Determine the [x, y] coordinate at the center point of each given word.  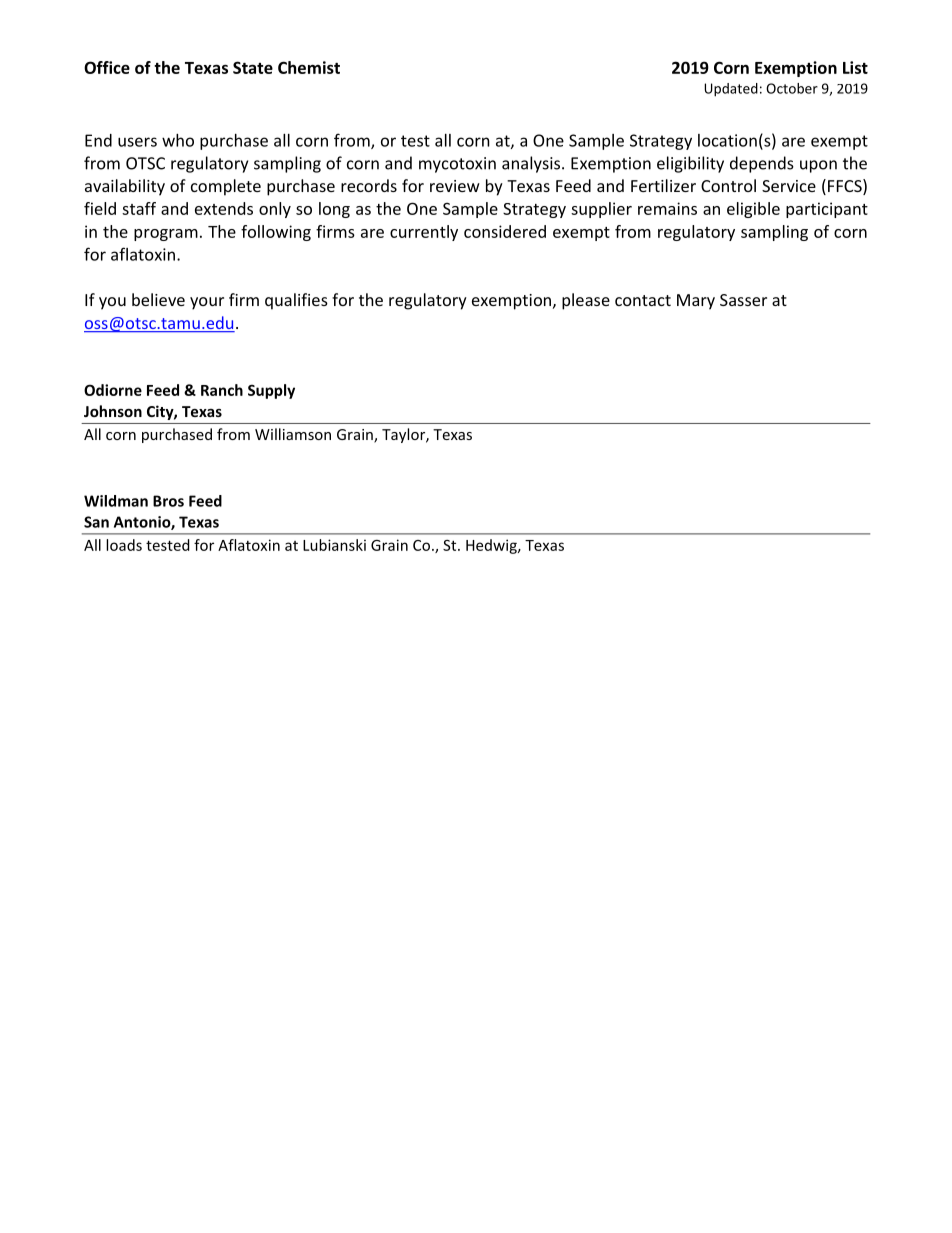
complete [226, 187]
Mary [696, 302]
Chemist [309, 67]
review [455, 186]
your [207, 303]
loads [124, 545]
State [253, 67]
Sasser [743, 300]
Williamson [293, 434]
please [586, 301]
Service [789, 186]
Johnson [113, 411]
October [792, 88]
